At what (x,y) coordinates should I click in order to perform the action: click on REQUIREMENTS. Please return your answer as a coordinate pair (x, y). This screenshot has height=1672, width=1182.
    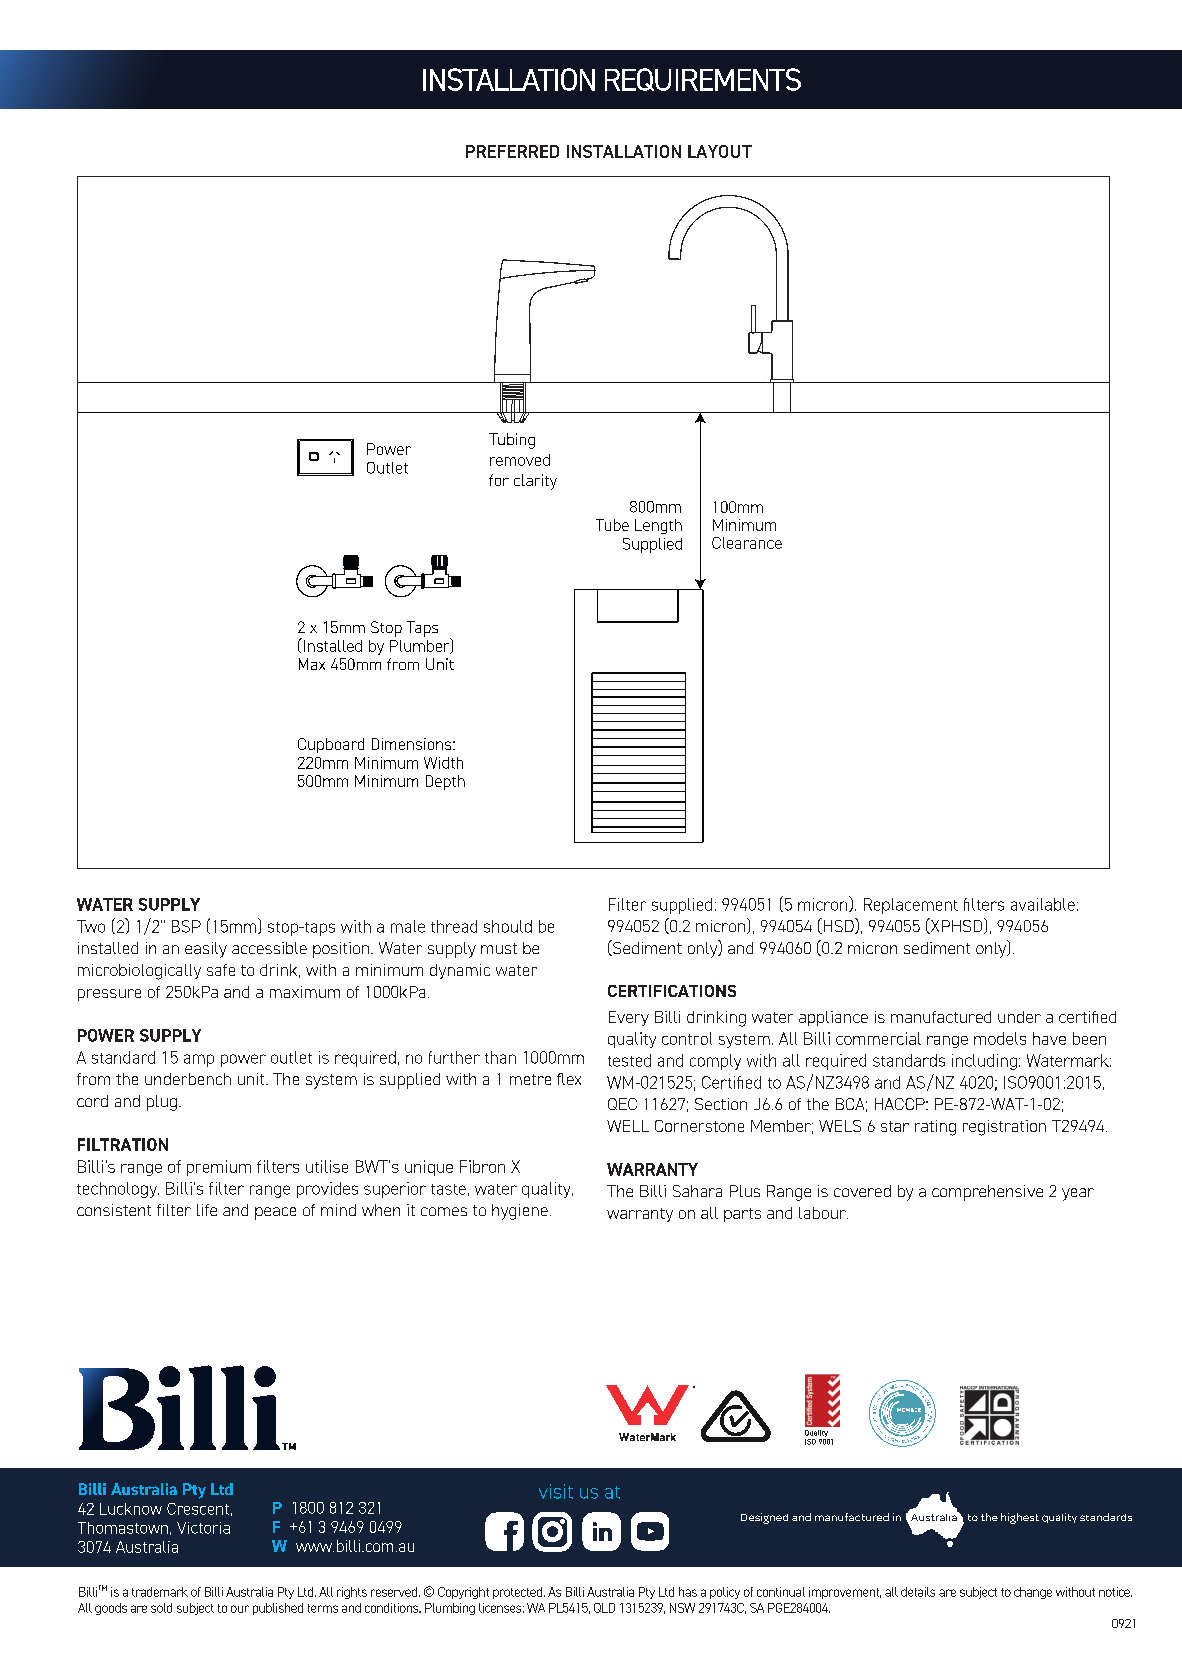
    Looking at the image, I should click on (703, 79).
